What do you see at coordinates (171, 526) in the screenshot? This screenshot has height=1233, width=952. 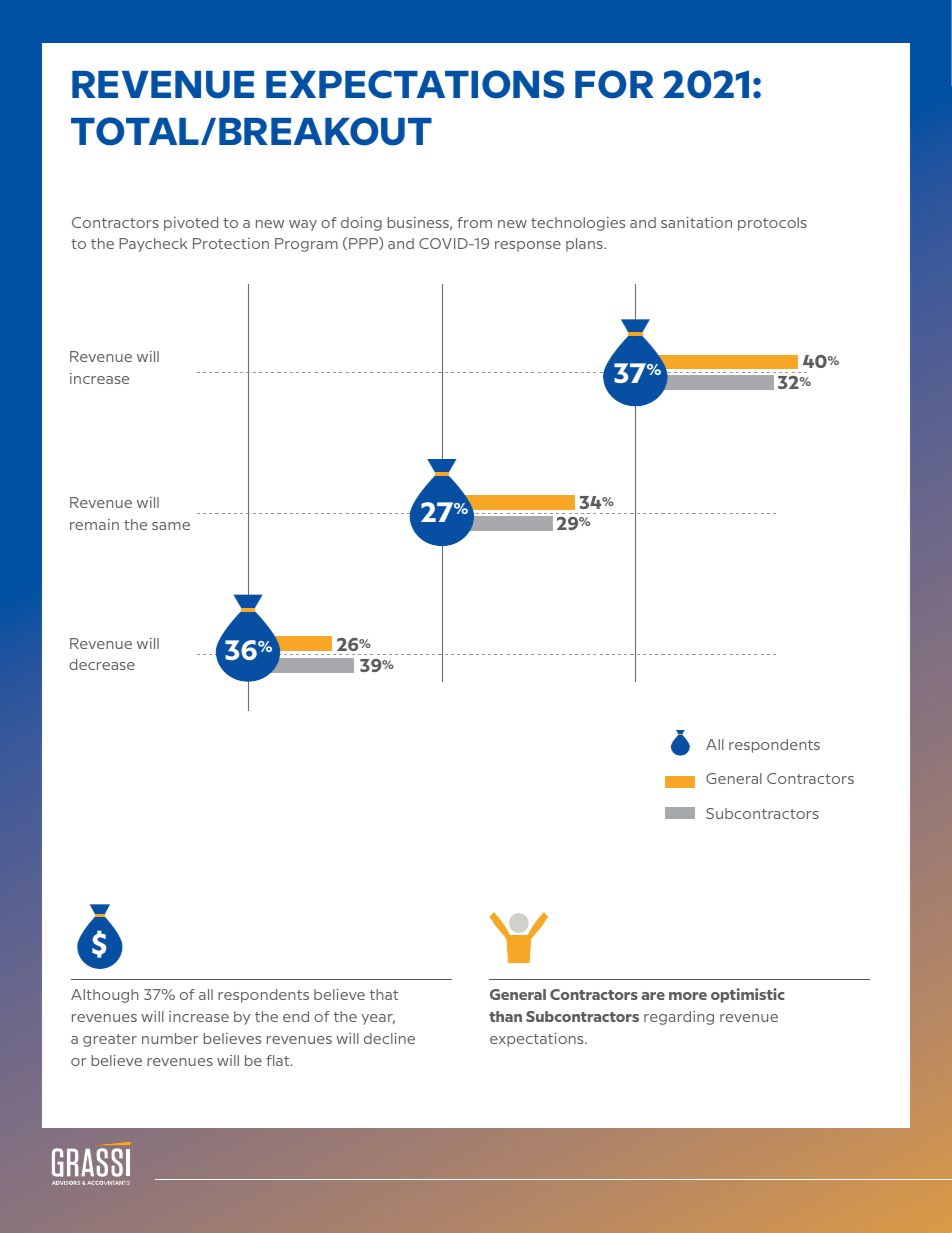 I see `same` at bounding box center [171, 526].
